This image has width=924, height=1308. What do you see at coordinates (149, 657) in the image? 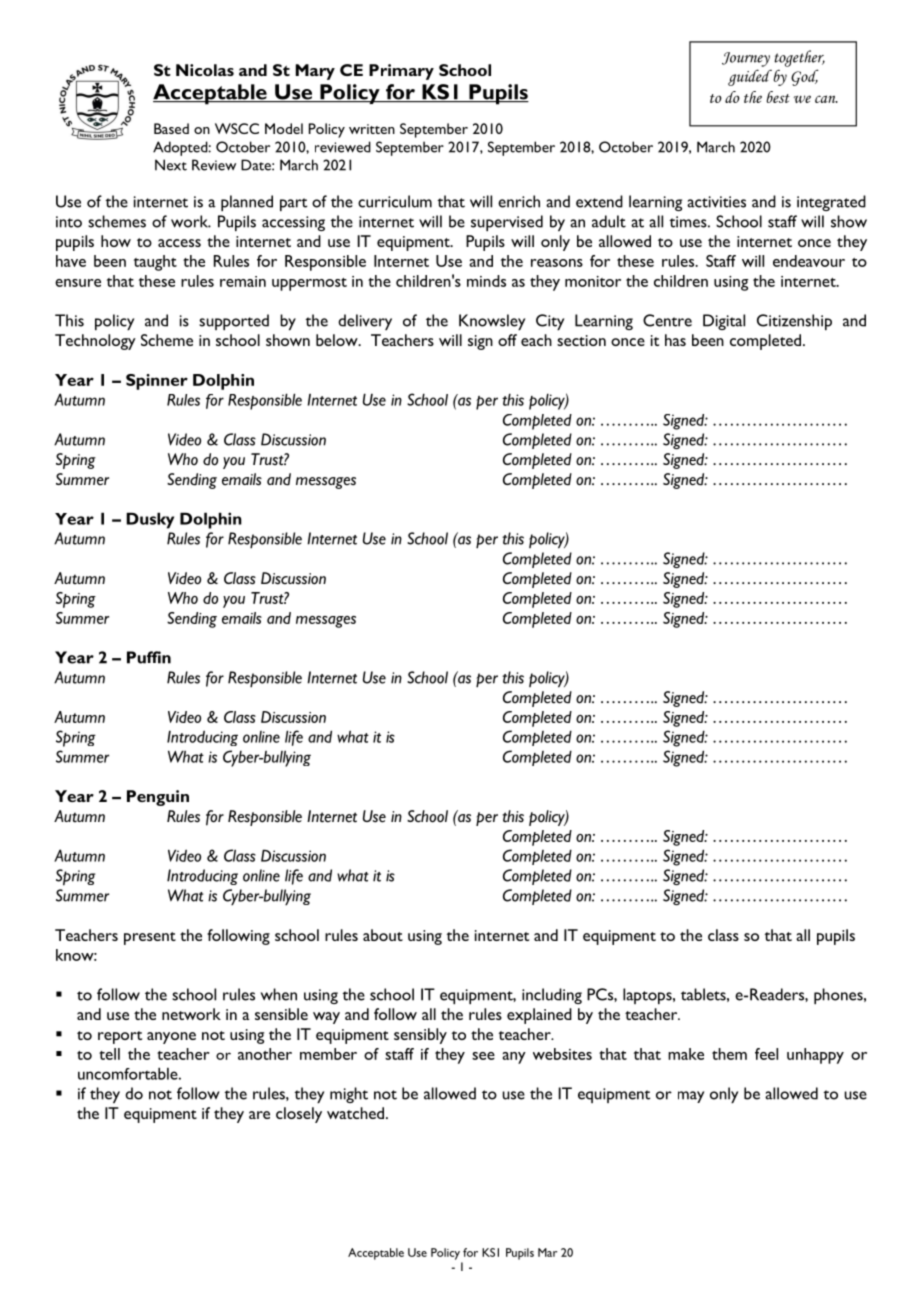
I see `Puffin` at bounding box center [149, 657].
